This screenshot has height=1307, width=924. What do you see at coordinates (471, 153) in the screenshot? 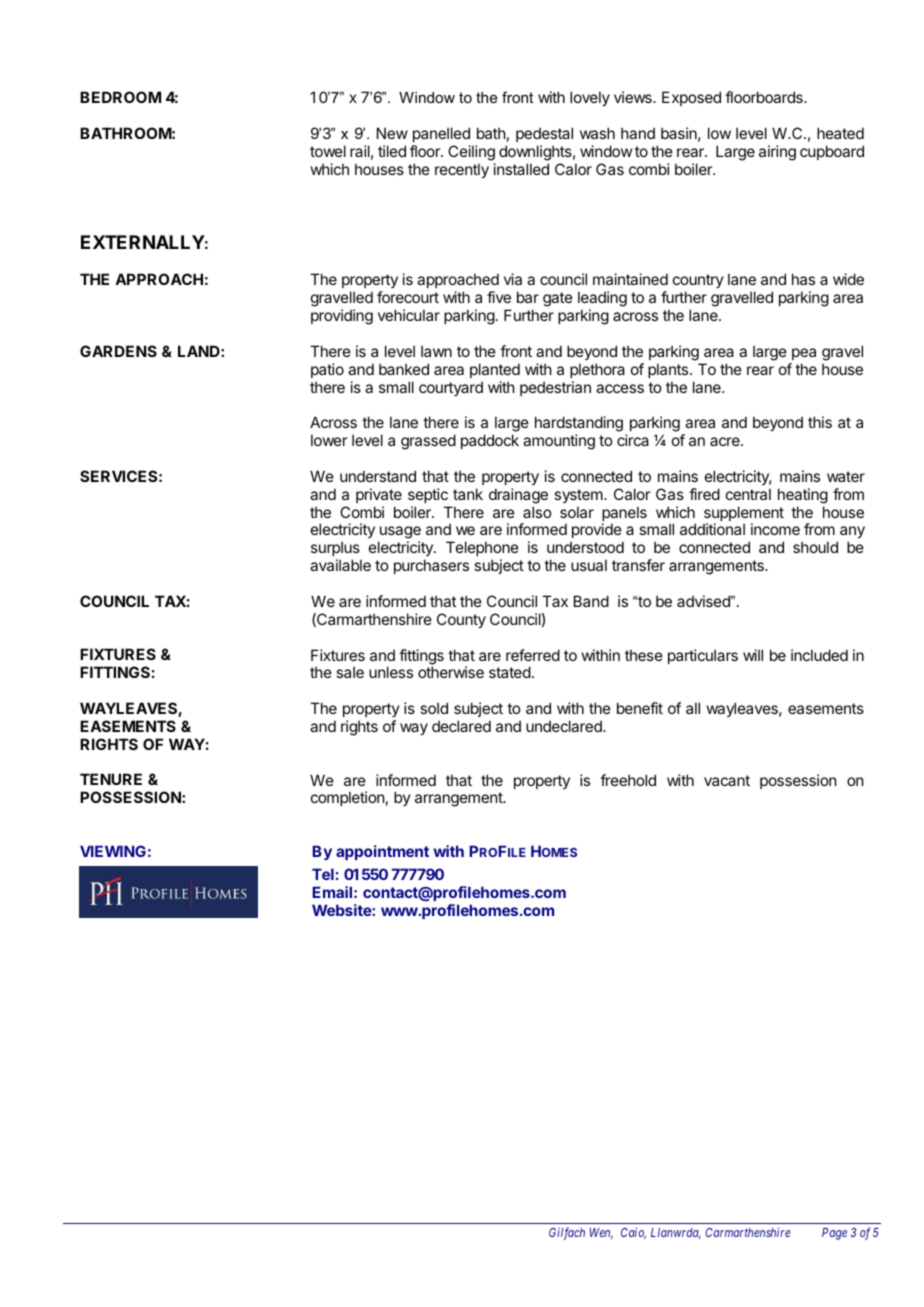
I see `Ceiling` at bounding box center [471, 153].
